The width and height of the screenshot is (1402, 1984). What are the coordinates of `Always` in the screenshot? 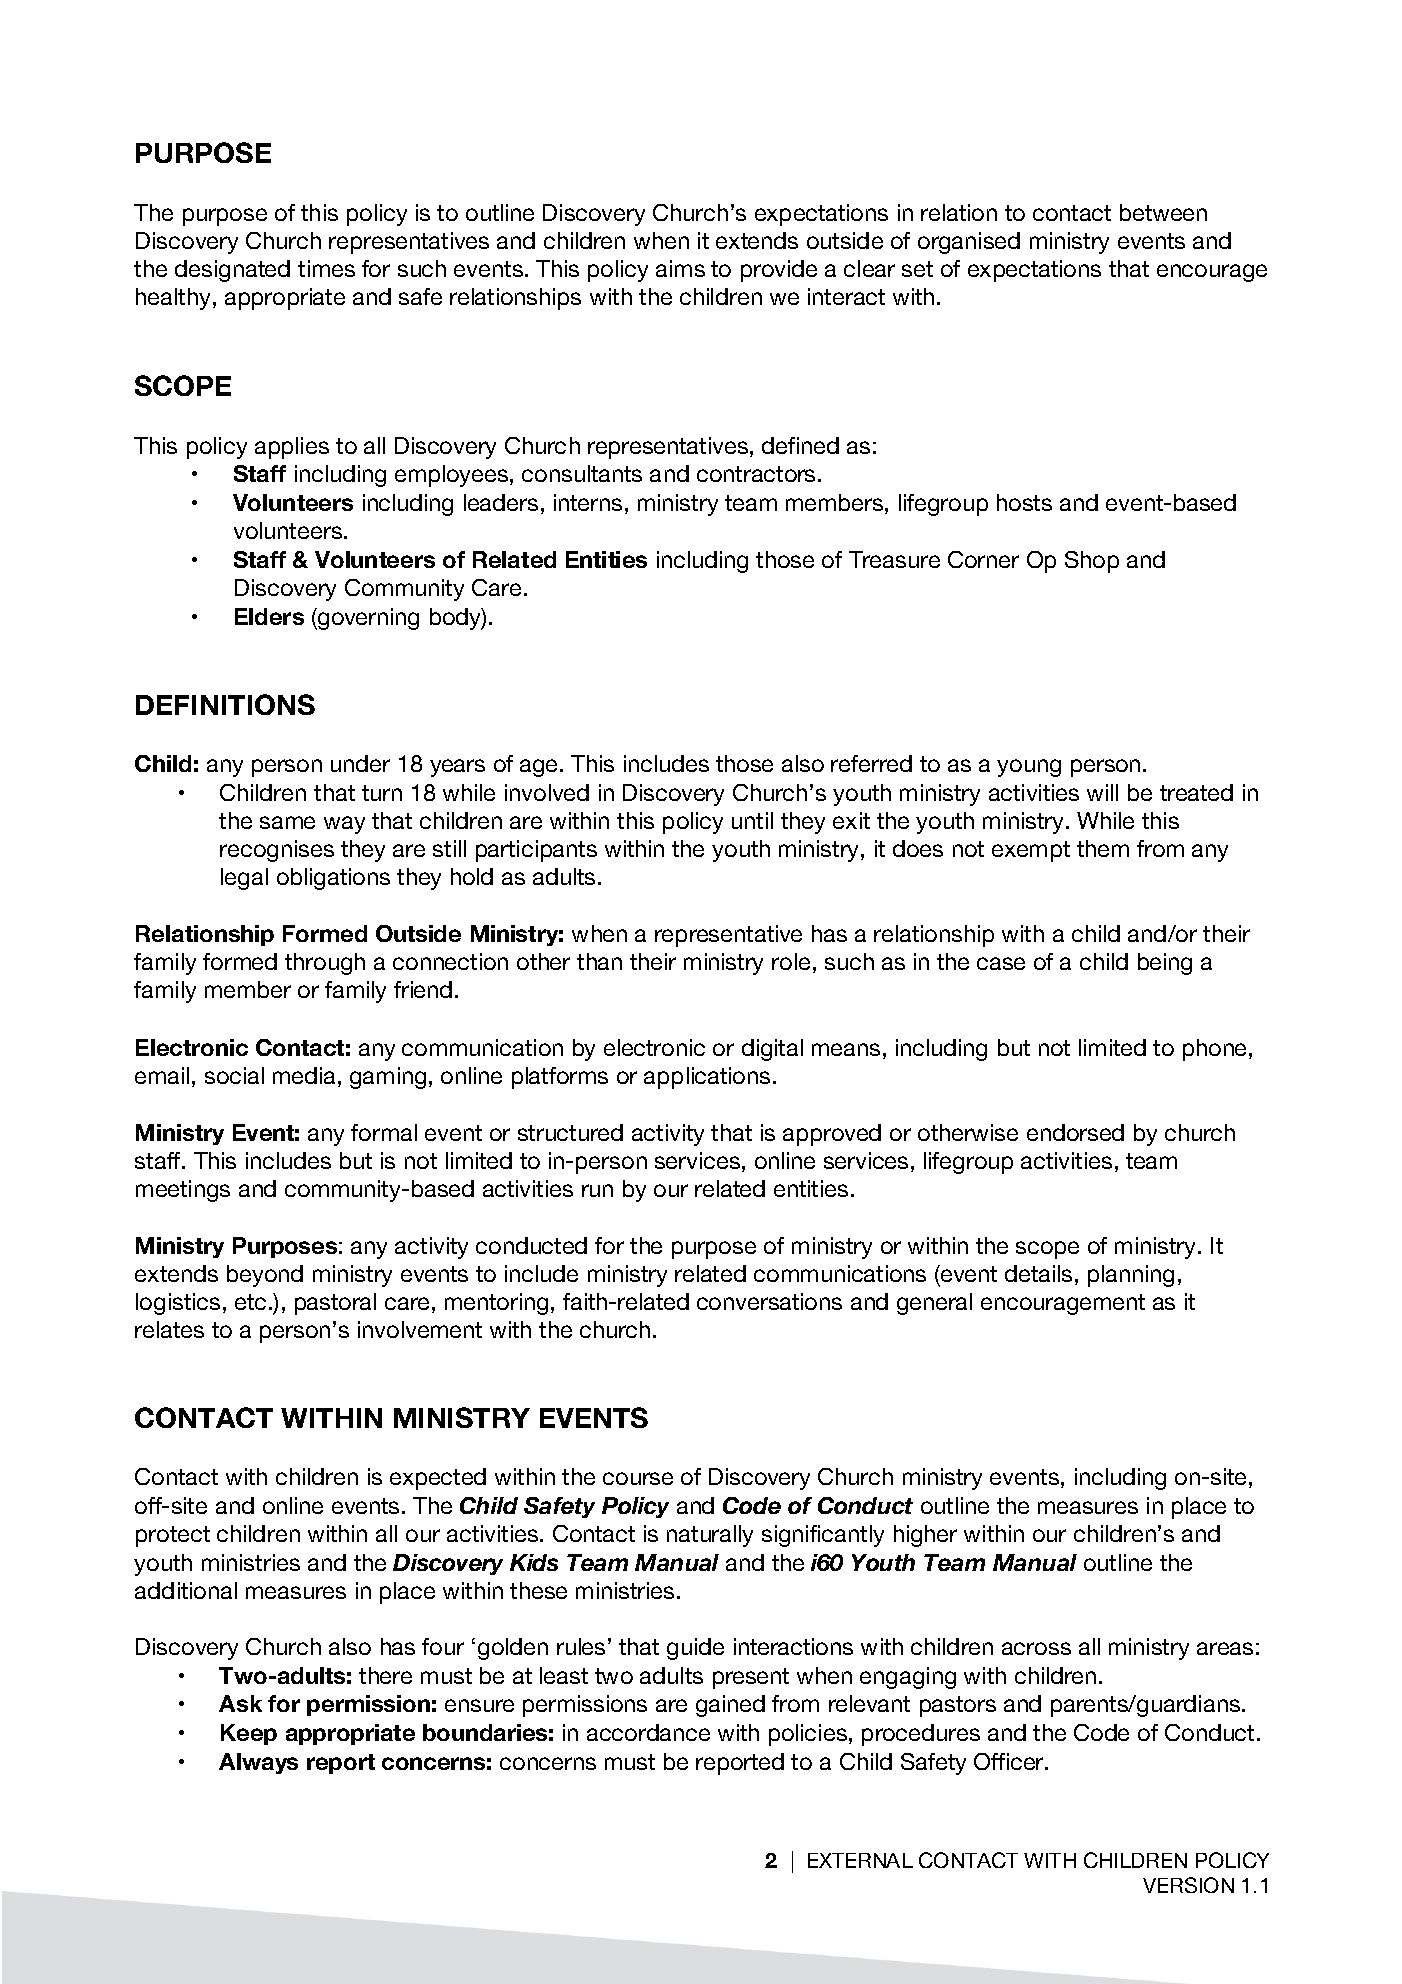 It's located at (258, 1763).
